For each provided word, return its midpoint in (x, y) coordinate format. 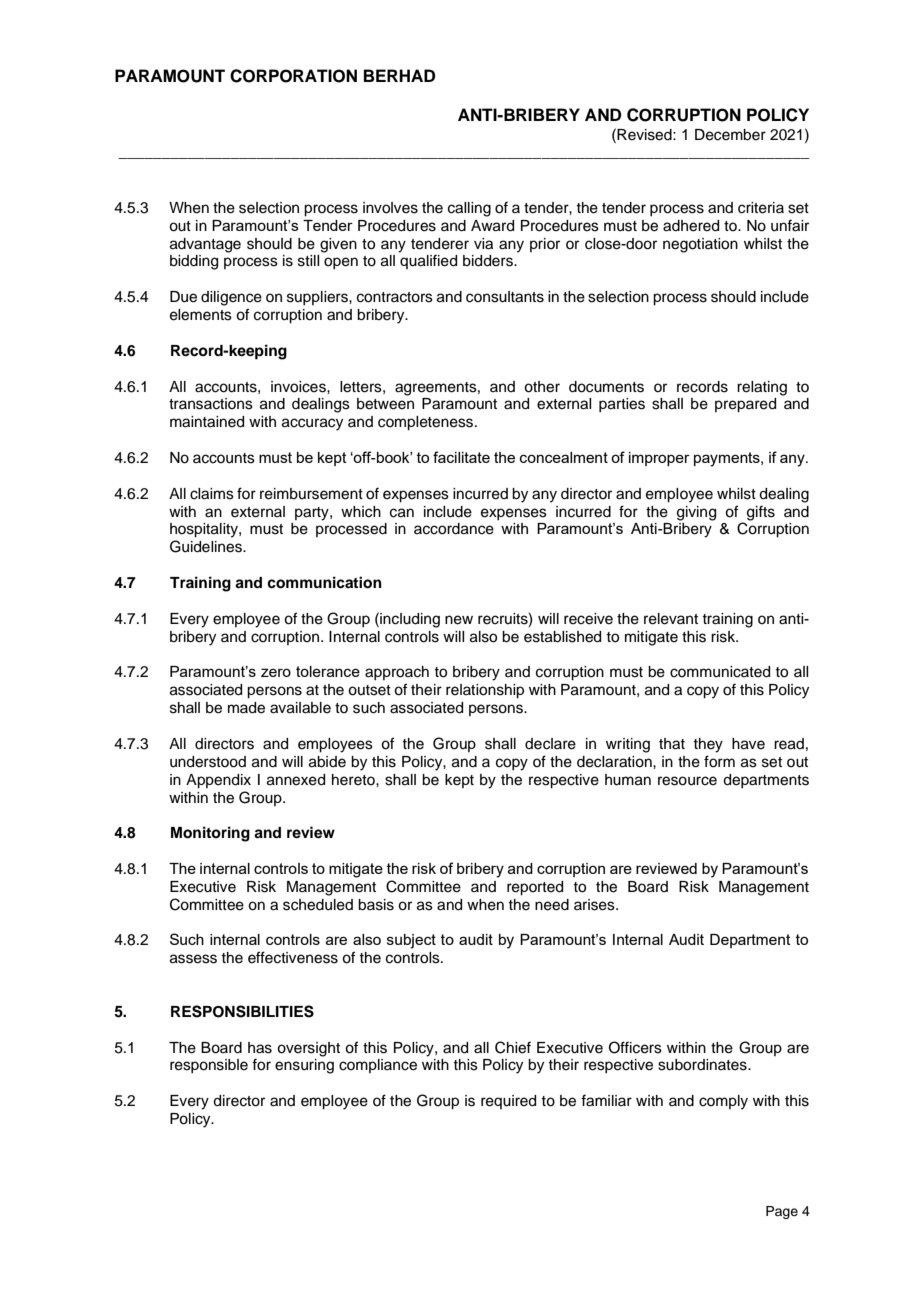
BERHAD (399, 75)
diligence (231, 298)
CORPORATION (293, 76)
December (730, 135)
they (708, 745)
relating (762, 388)
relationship (485, 691)
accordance (454, 529)
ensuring (304, 1066)
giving (696, 513)
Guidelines (207, 546)
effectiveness (293, 957)
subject (411, 941)
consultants (505, 297)
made (246, 708)
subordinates (703, 1065)
